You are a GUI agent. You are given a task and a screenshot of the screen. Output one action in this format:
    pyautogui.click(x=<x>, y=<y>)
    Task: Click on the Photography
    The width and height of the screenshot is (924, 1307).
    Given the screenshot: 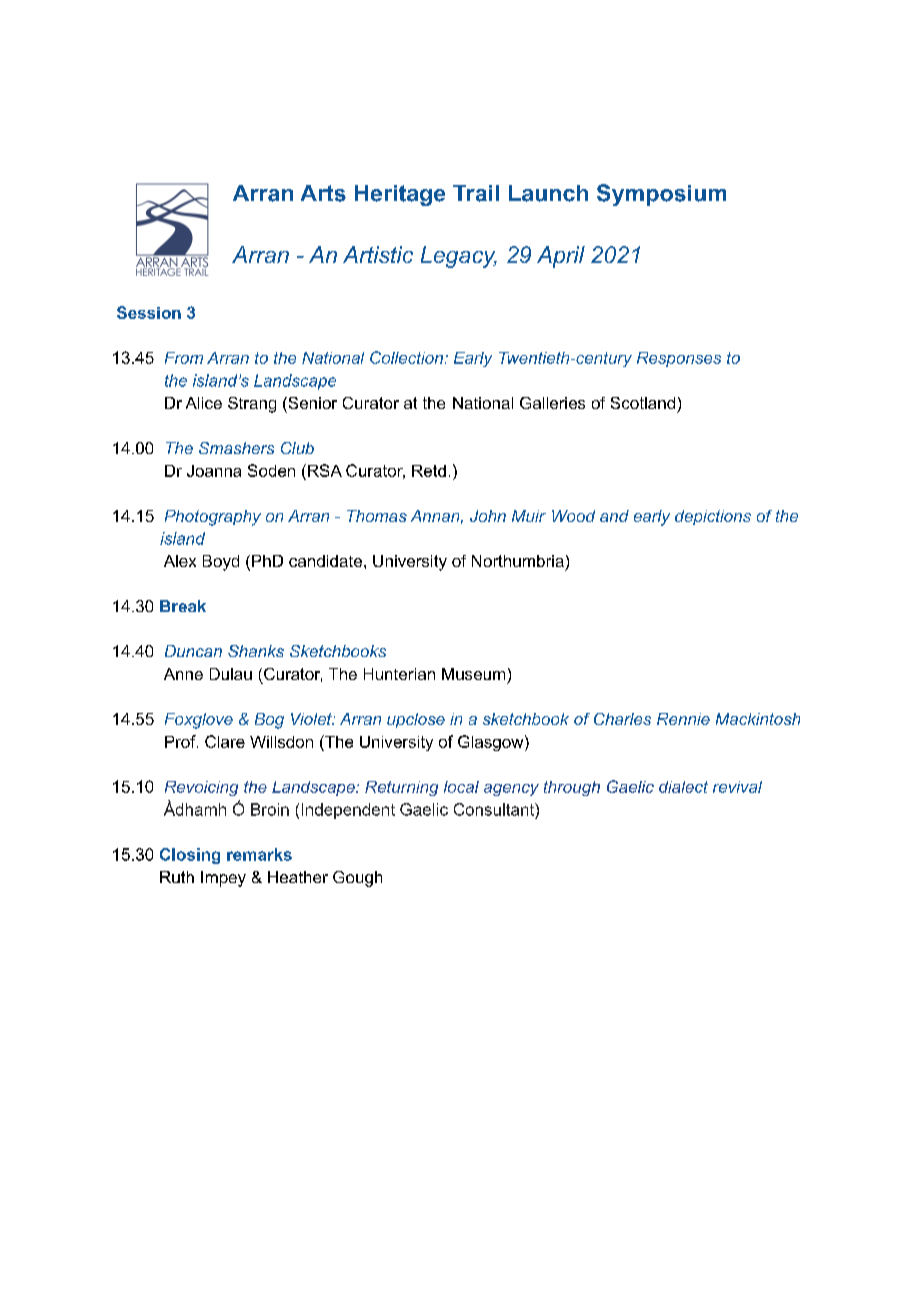 What is the action you would take?
    pyautogui.click(x=213, y=518)
